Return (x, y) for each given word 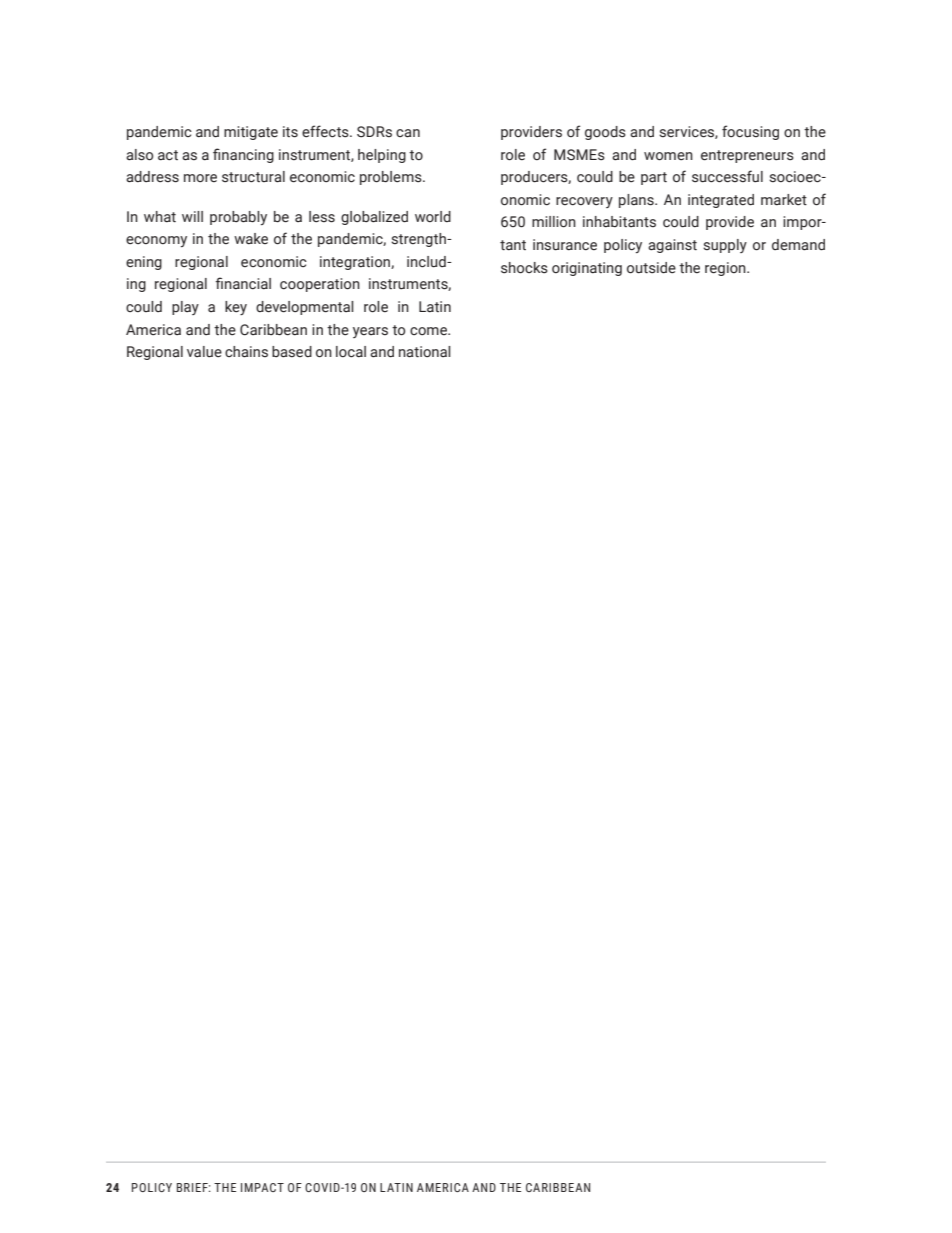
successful (727, 176)
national (425, 352)
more (200, 178)
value (204, 352)
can (408, 133)
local (351, 352)
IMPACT (262, 1187)
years (370, 332)
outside (651, 268)
